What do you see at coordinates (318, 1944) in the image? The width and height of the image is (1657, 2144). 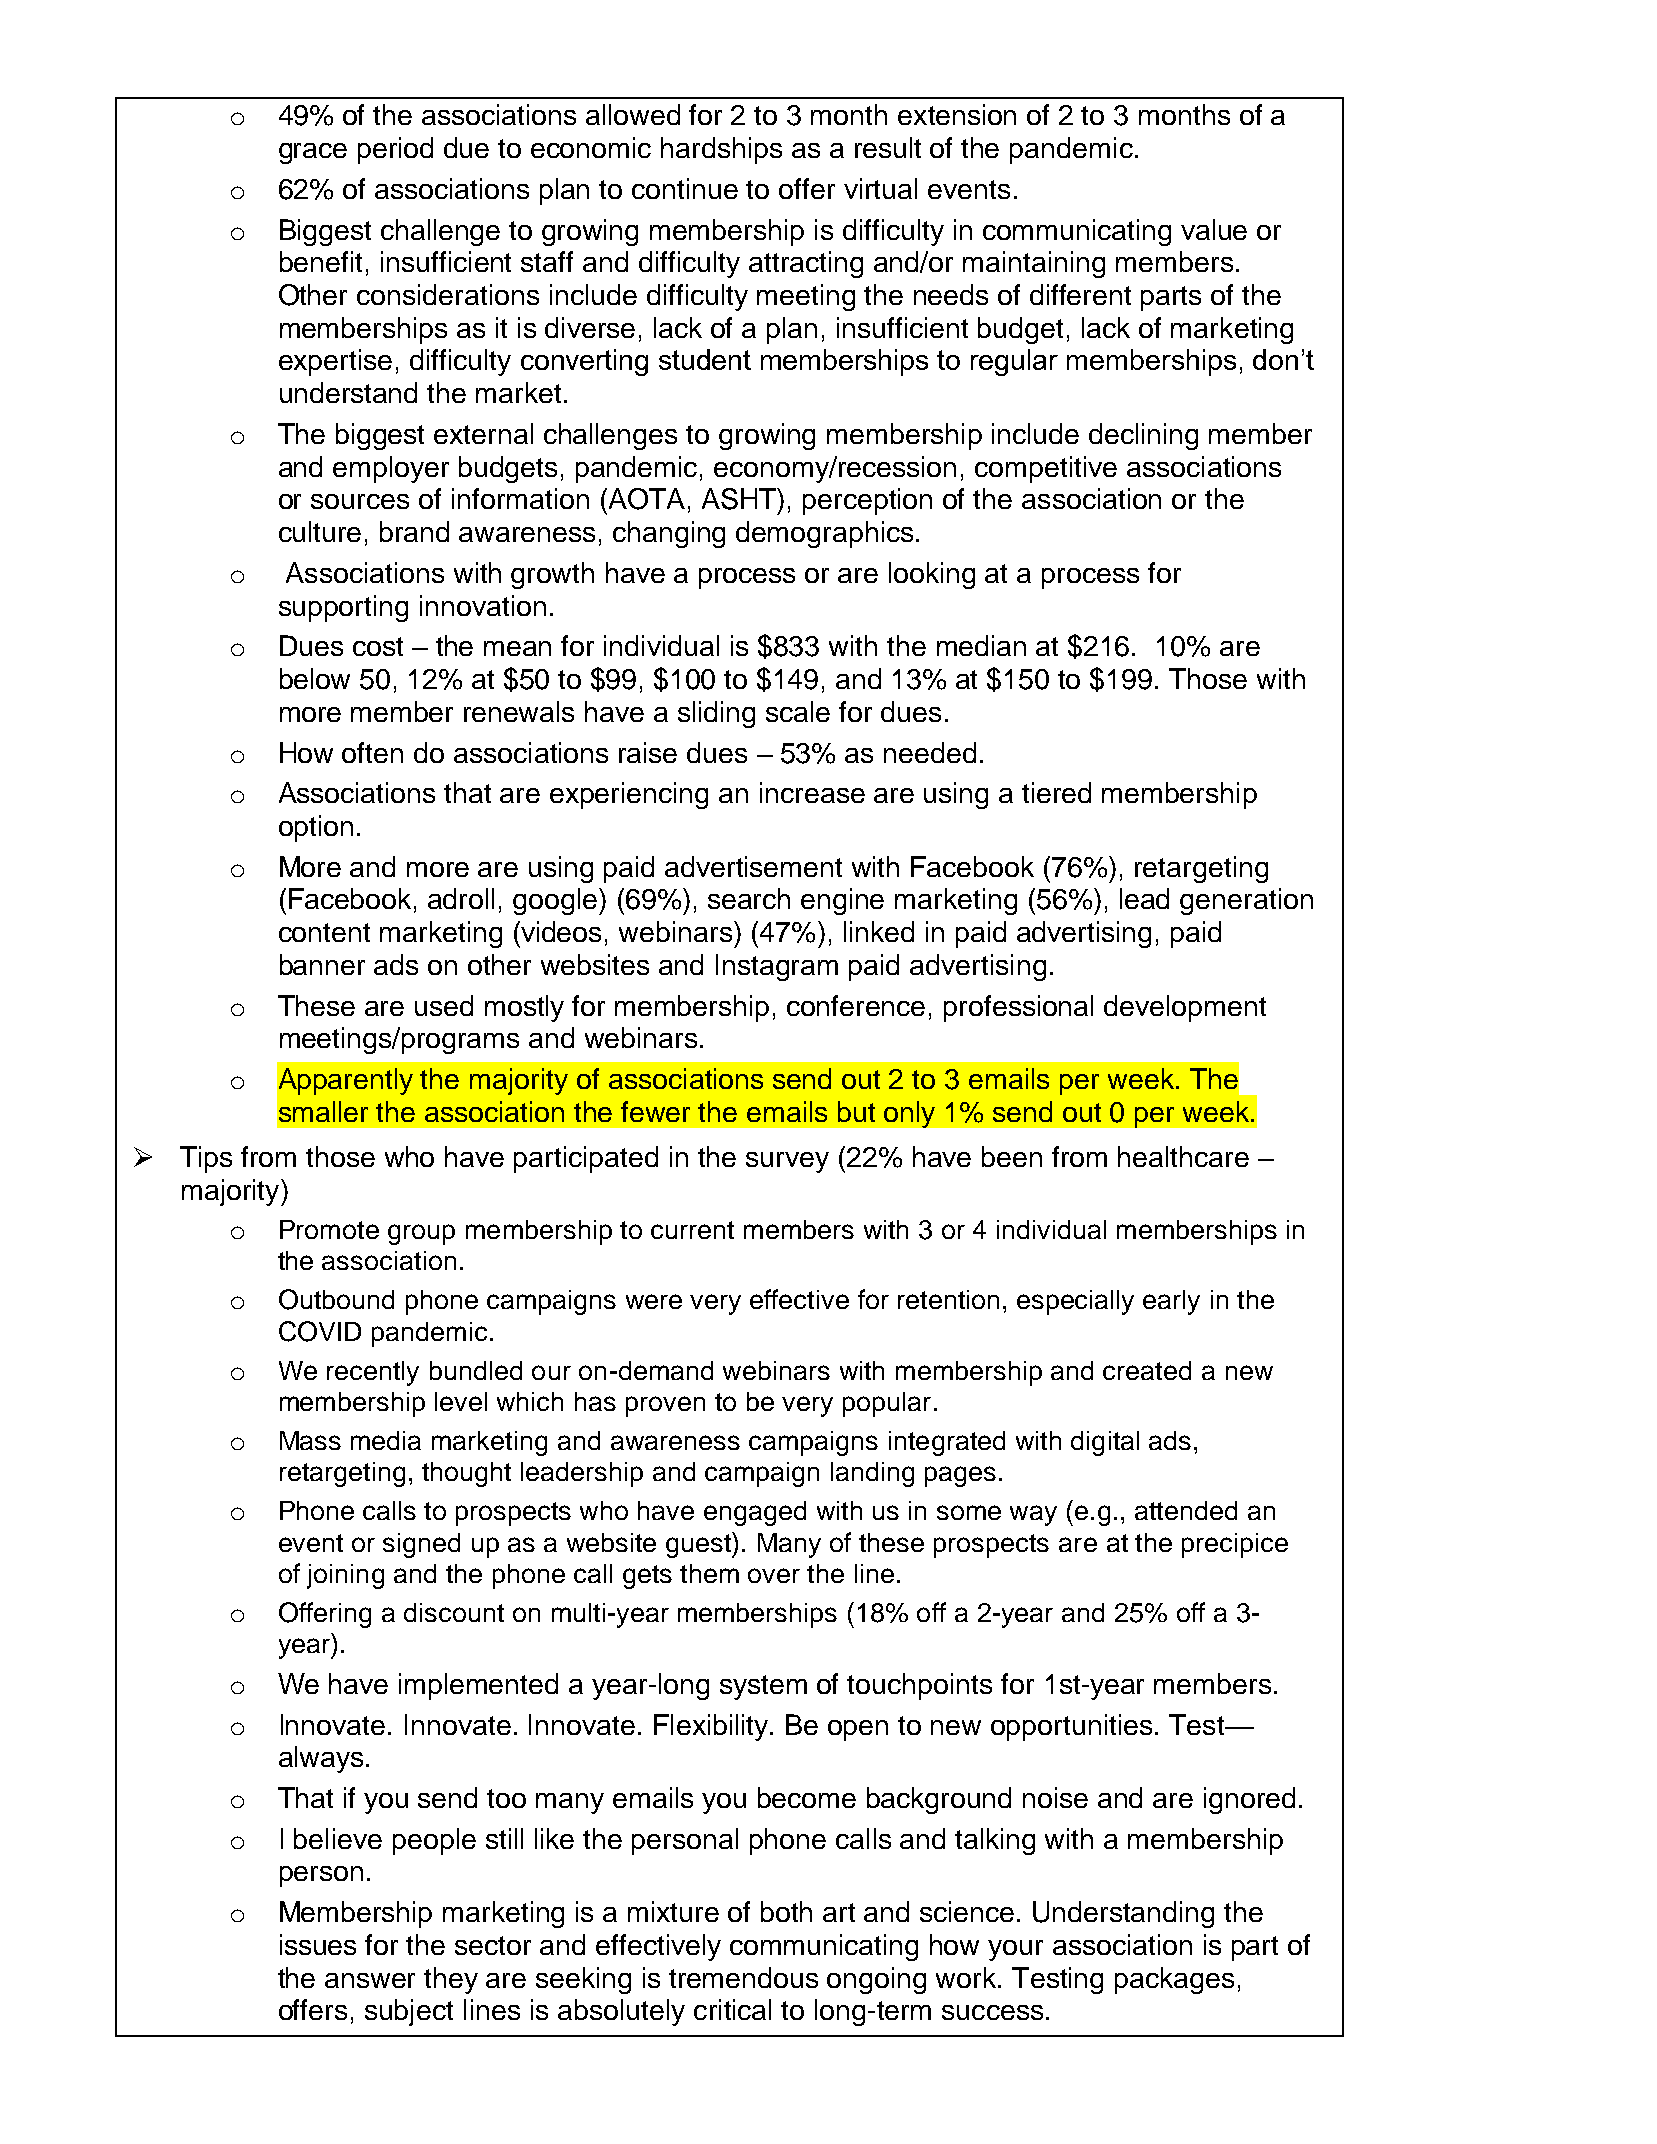 I see `issues` at bounding box center [318, 1944].
